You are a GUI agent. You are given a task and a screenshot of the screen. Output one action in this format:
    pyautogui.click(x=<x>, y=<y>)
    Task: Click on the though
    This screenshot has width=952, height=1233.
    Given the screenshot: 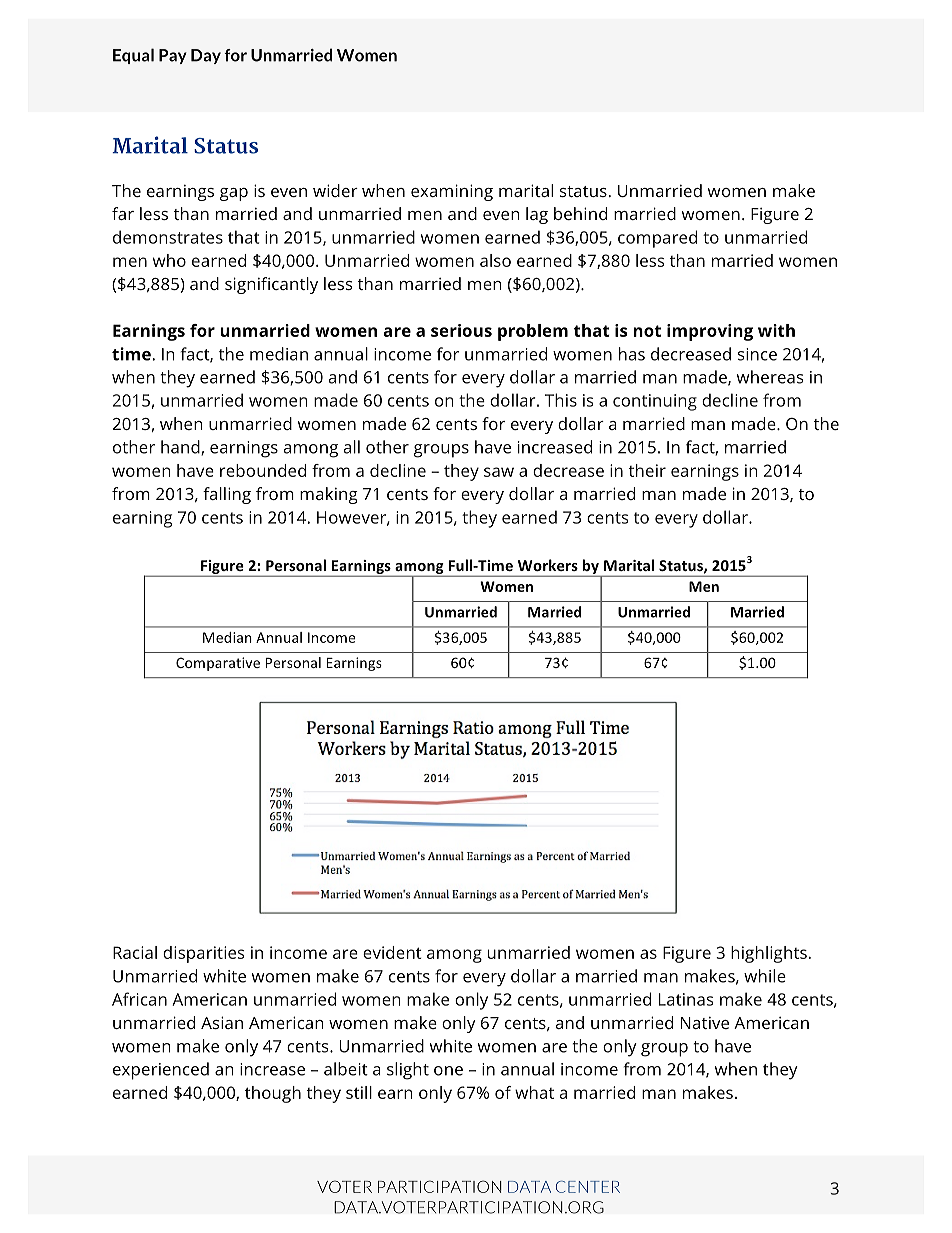 What is the action you would take?
    pyautogui.click(x=273, y=1094)
